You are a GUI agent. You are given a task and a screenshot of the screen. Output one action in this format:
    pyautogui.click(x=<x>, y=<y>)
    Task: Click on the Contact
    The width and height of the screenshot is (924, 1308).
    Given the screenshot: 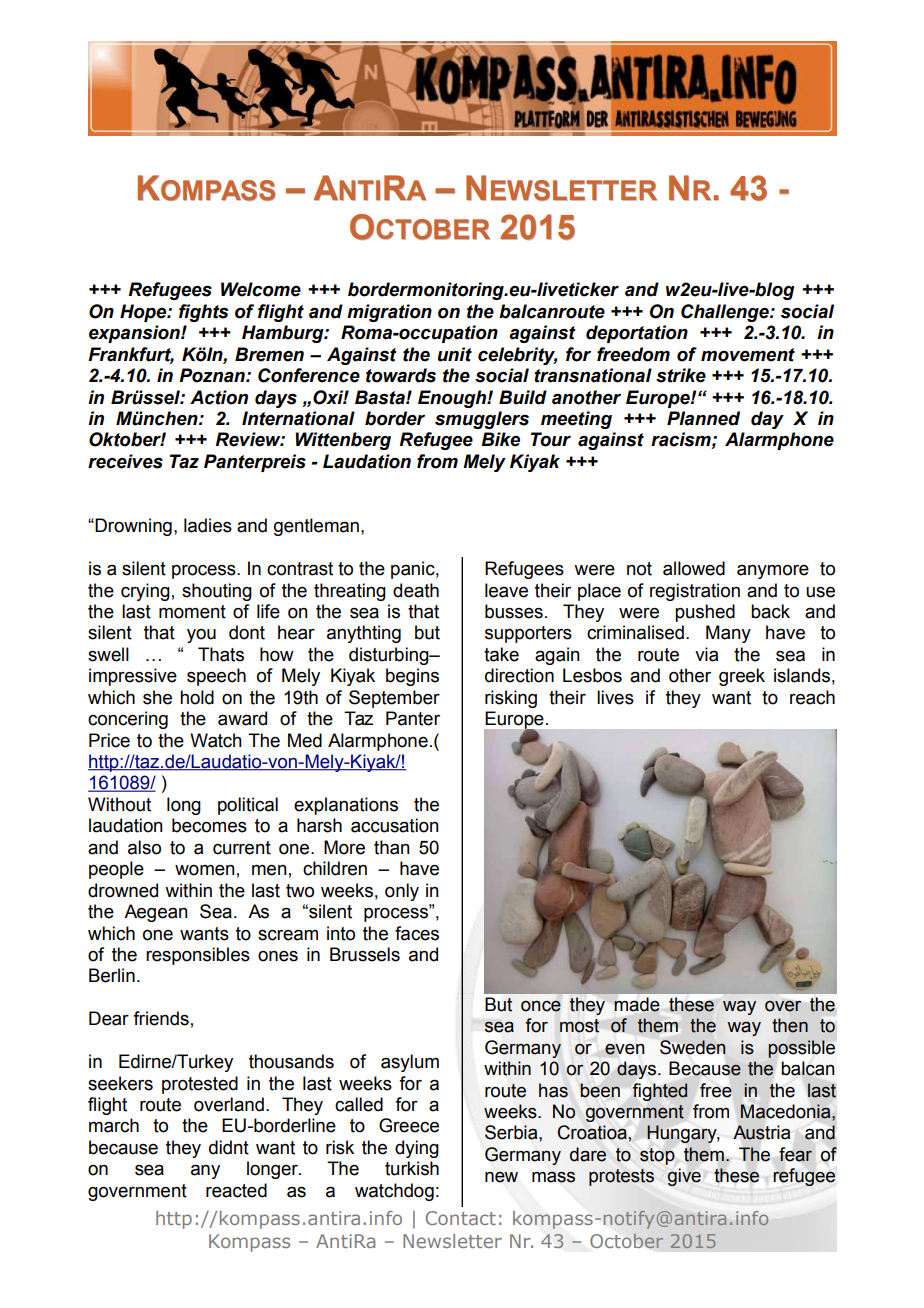 What is the action you would take?
    pyautogui.click(x=461, y=1218)
